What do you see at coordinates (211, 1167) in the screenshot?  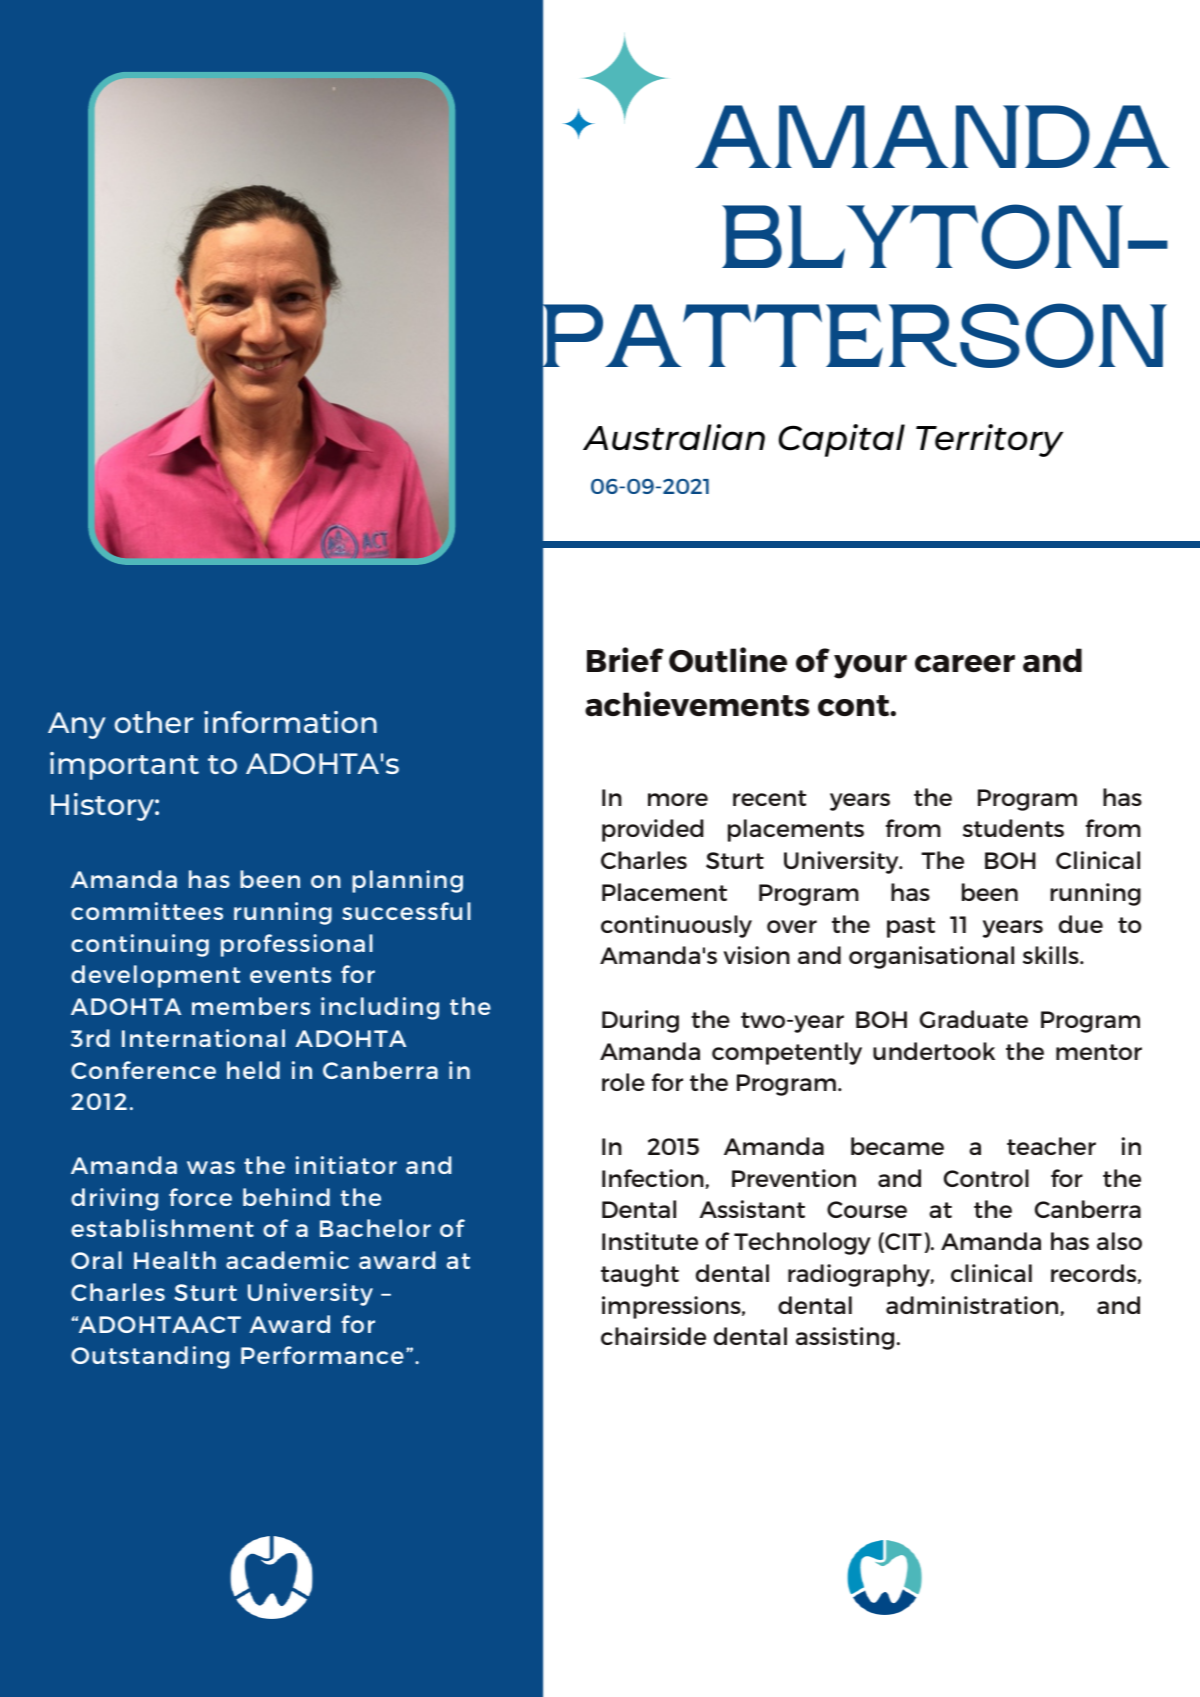 I see `was` at bounding box center [211, 1167].
